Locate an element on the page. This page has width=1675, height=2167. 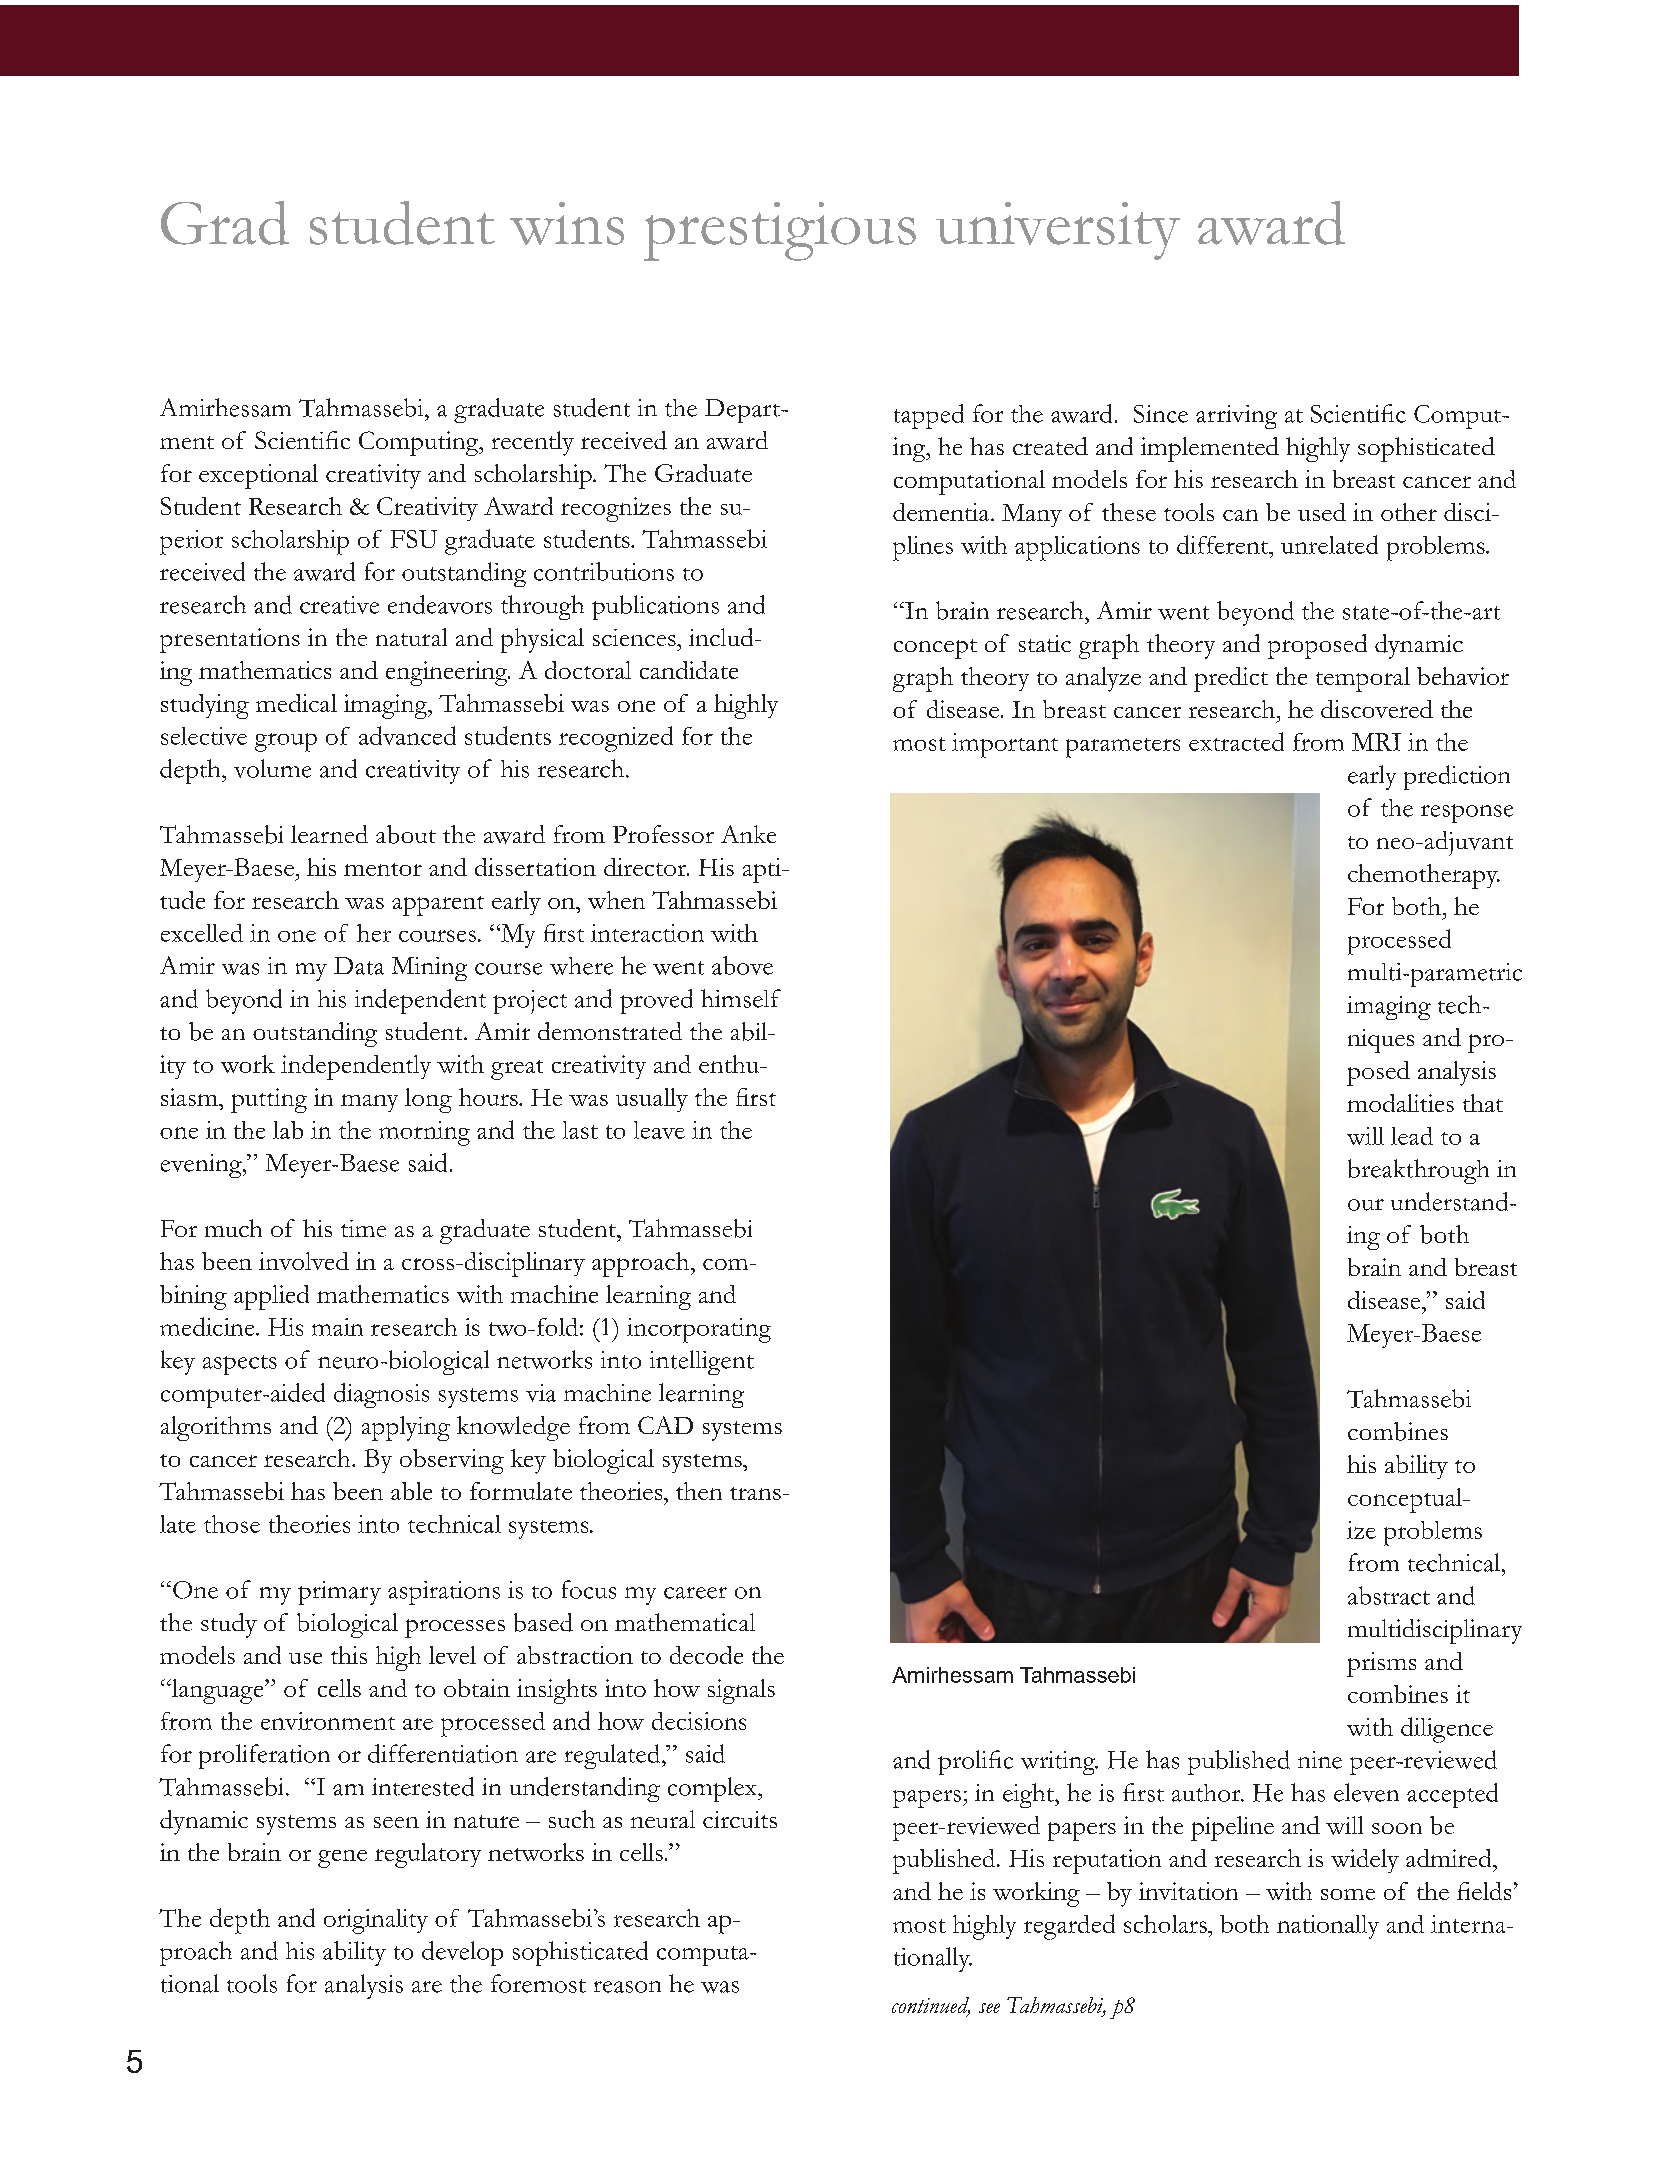
arriving is located at coordinates (1236, 417).
